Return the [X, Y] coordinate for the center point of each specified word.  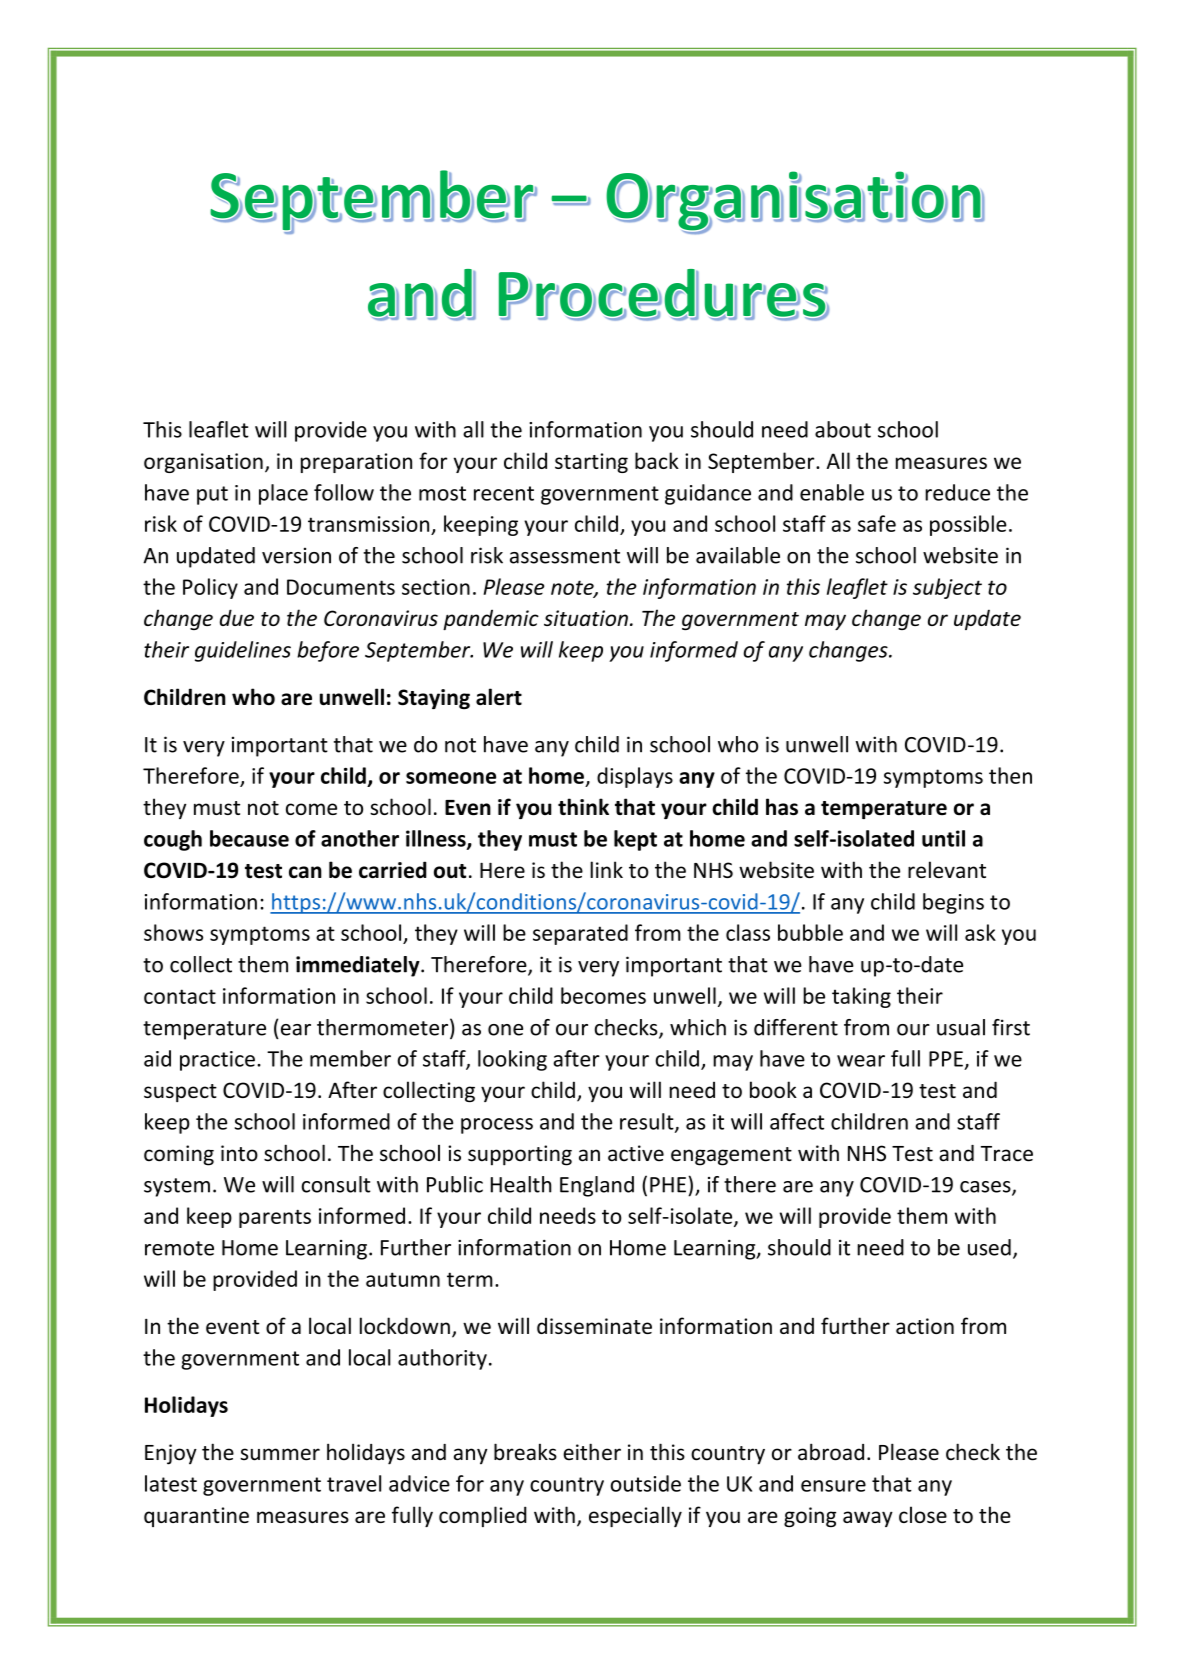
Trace [1007, 1154]
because [249, 838]
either [592, 1452]
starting [591, 463]
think [583, 806]
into [239, 1153]
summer [280, 1454]
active [636, 1153]
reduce [957, 492]
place [283, 494]
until [943, 838]
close [923, 1514]
